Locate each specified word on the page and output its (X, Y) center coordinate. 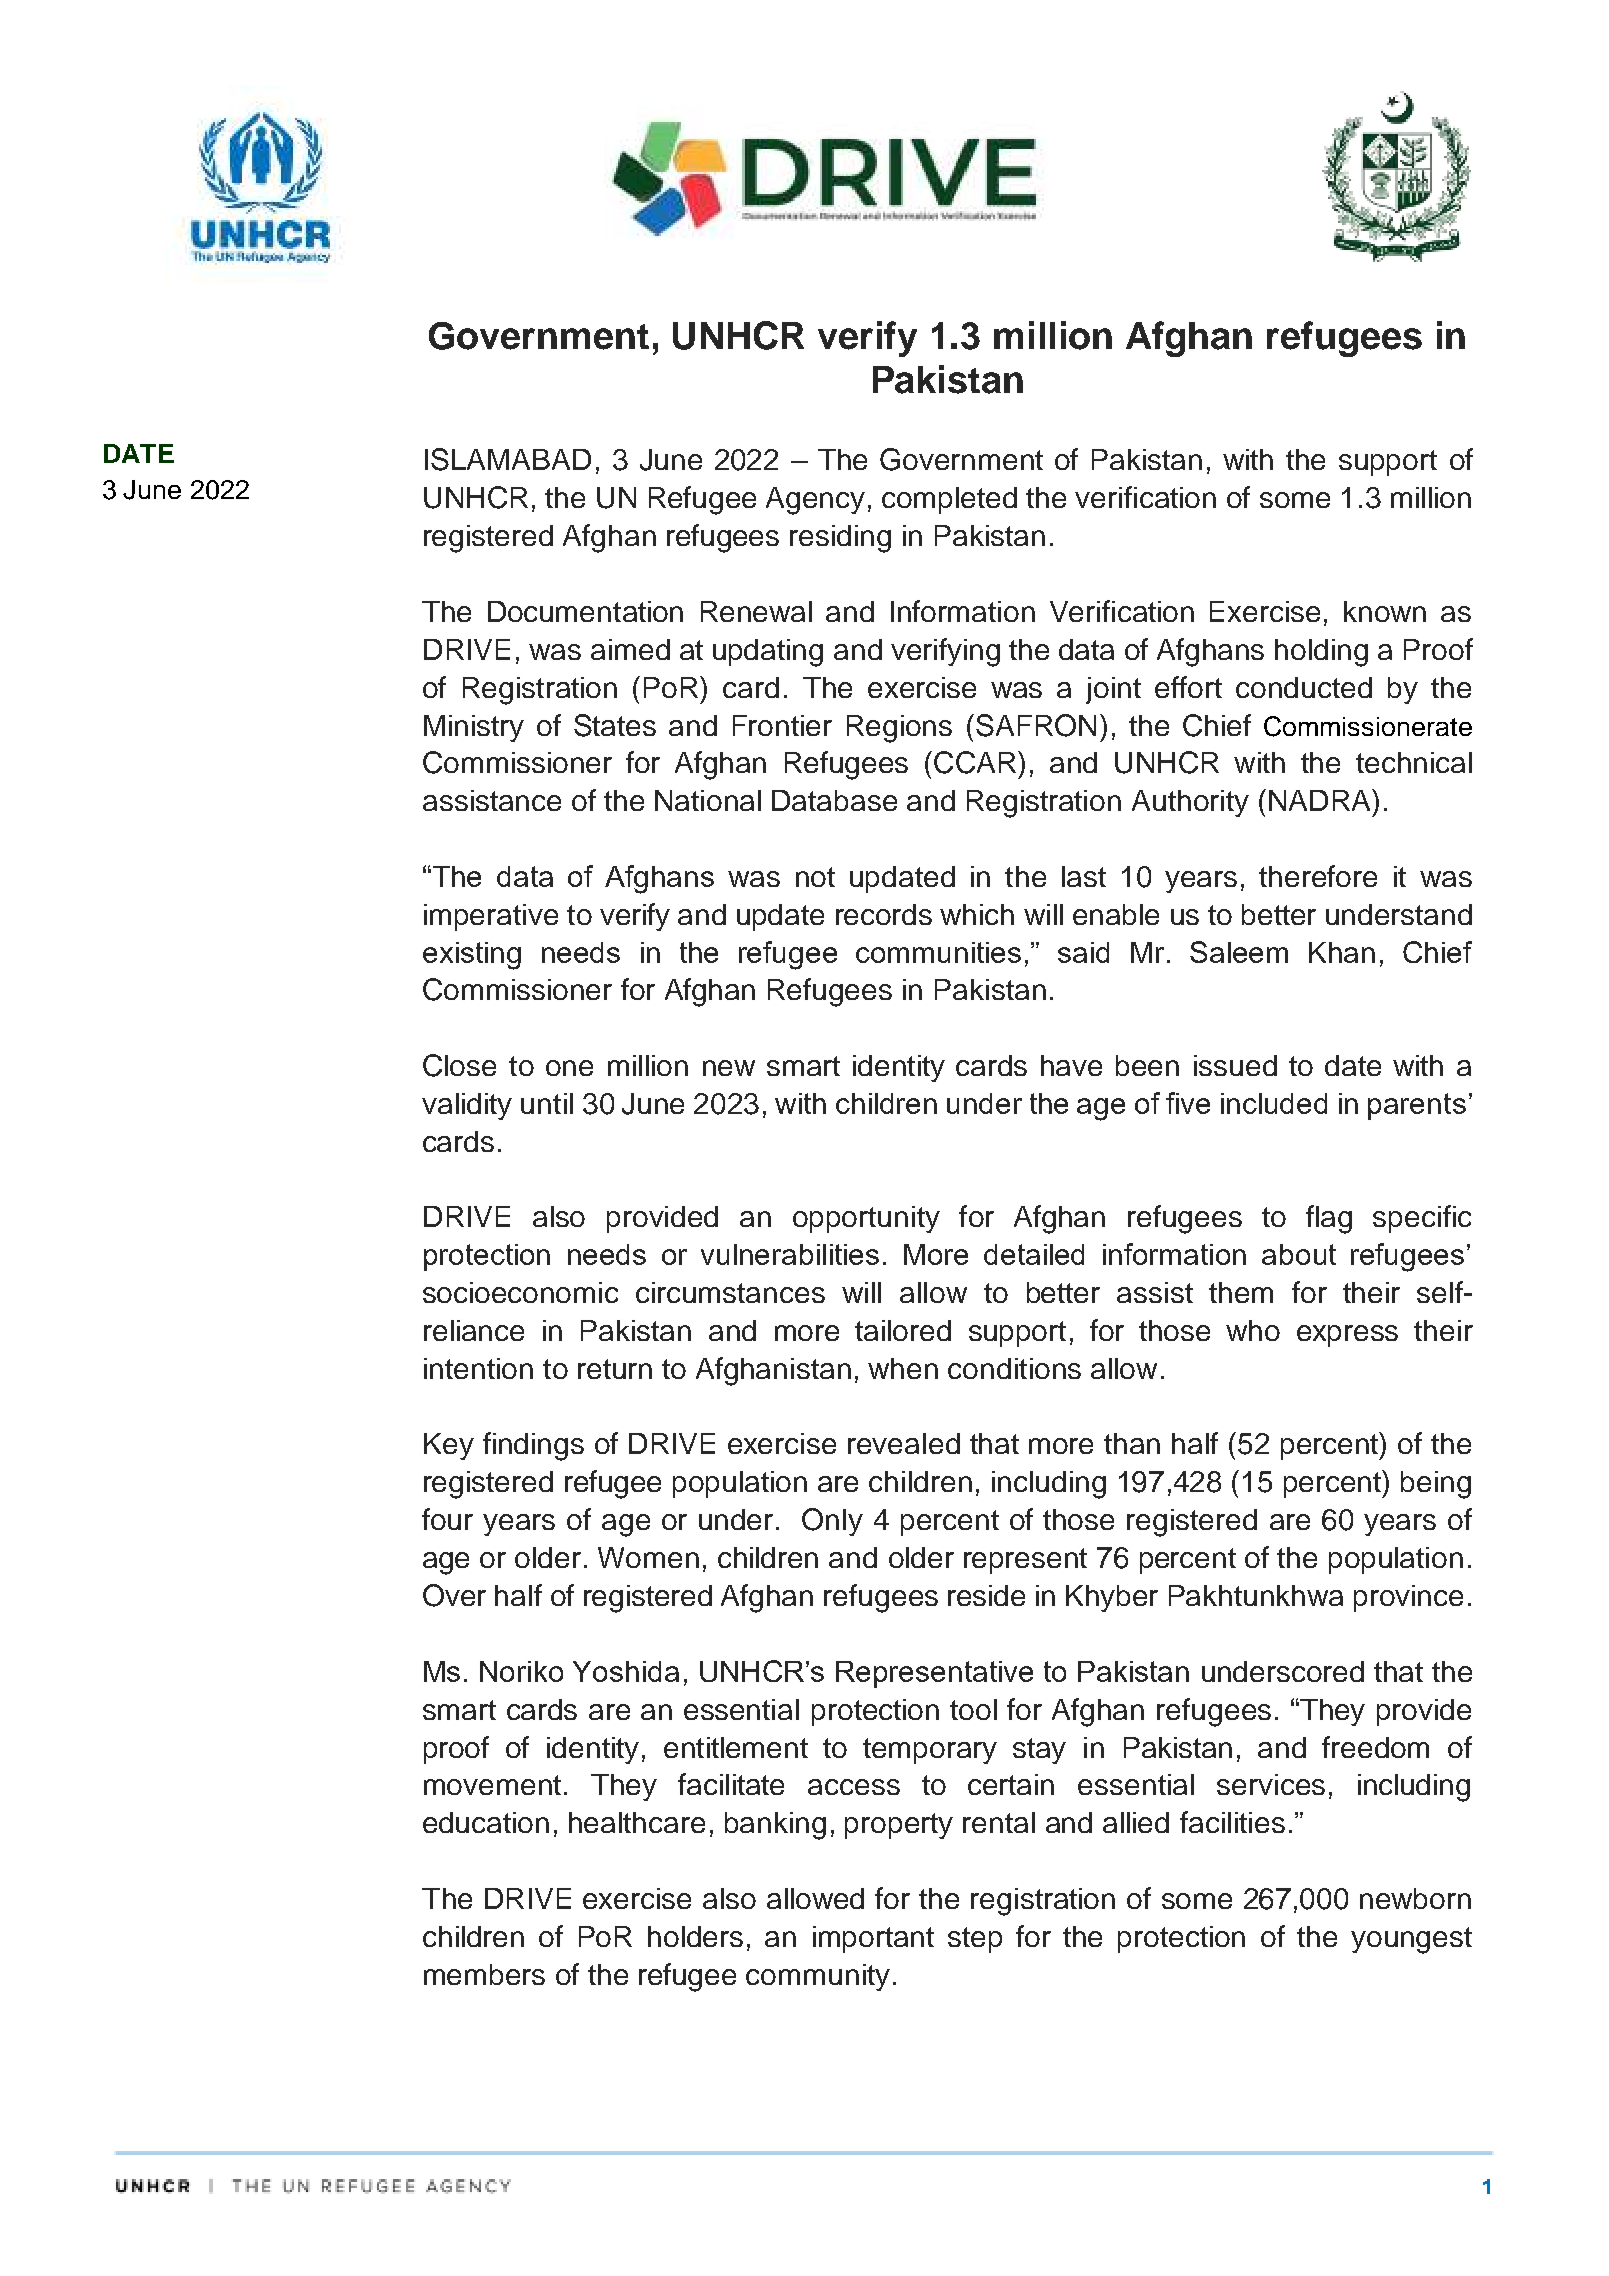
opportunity (866, 1219)
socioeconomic (520, 1292)
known (1385, 611)
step (975, 1940)
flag (1329, 1219)
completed (949, 500)
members (484, 1974)
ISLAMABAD (508, 459)
